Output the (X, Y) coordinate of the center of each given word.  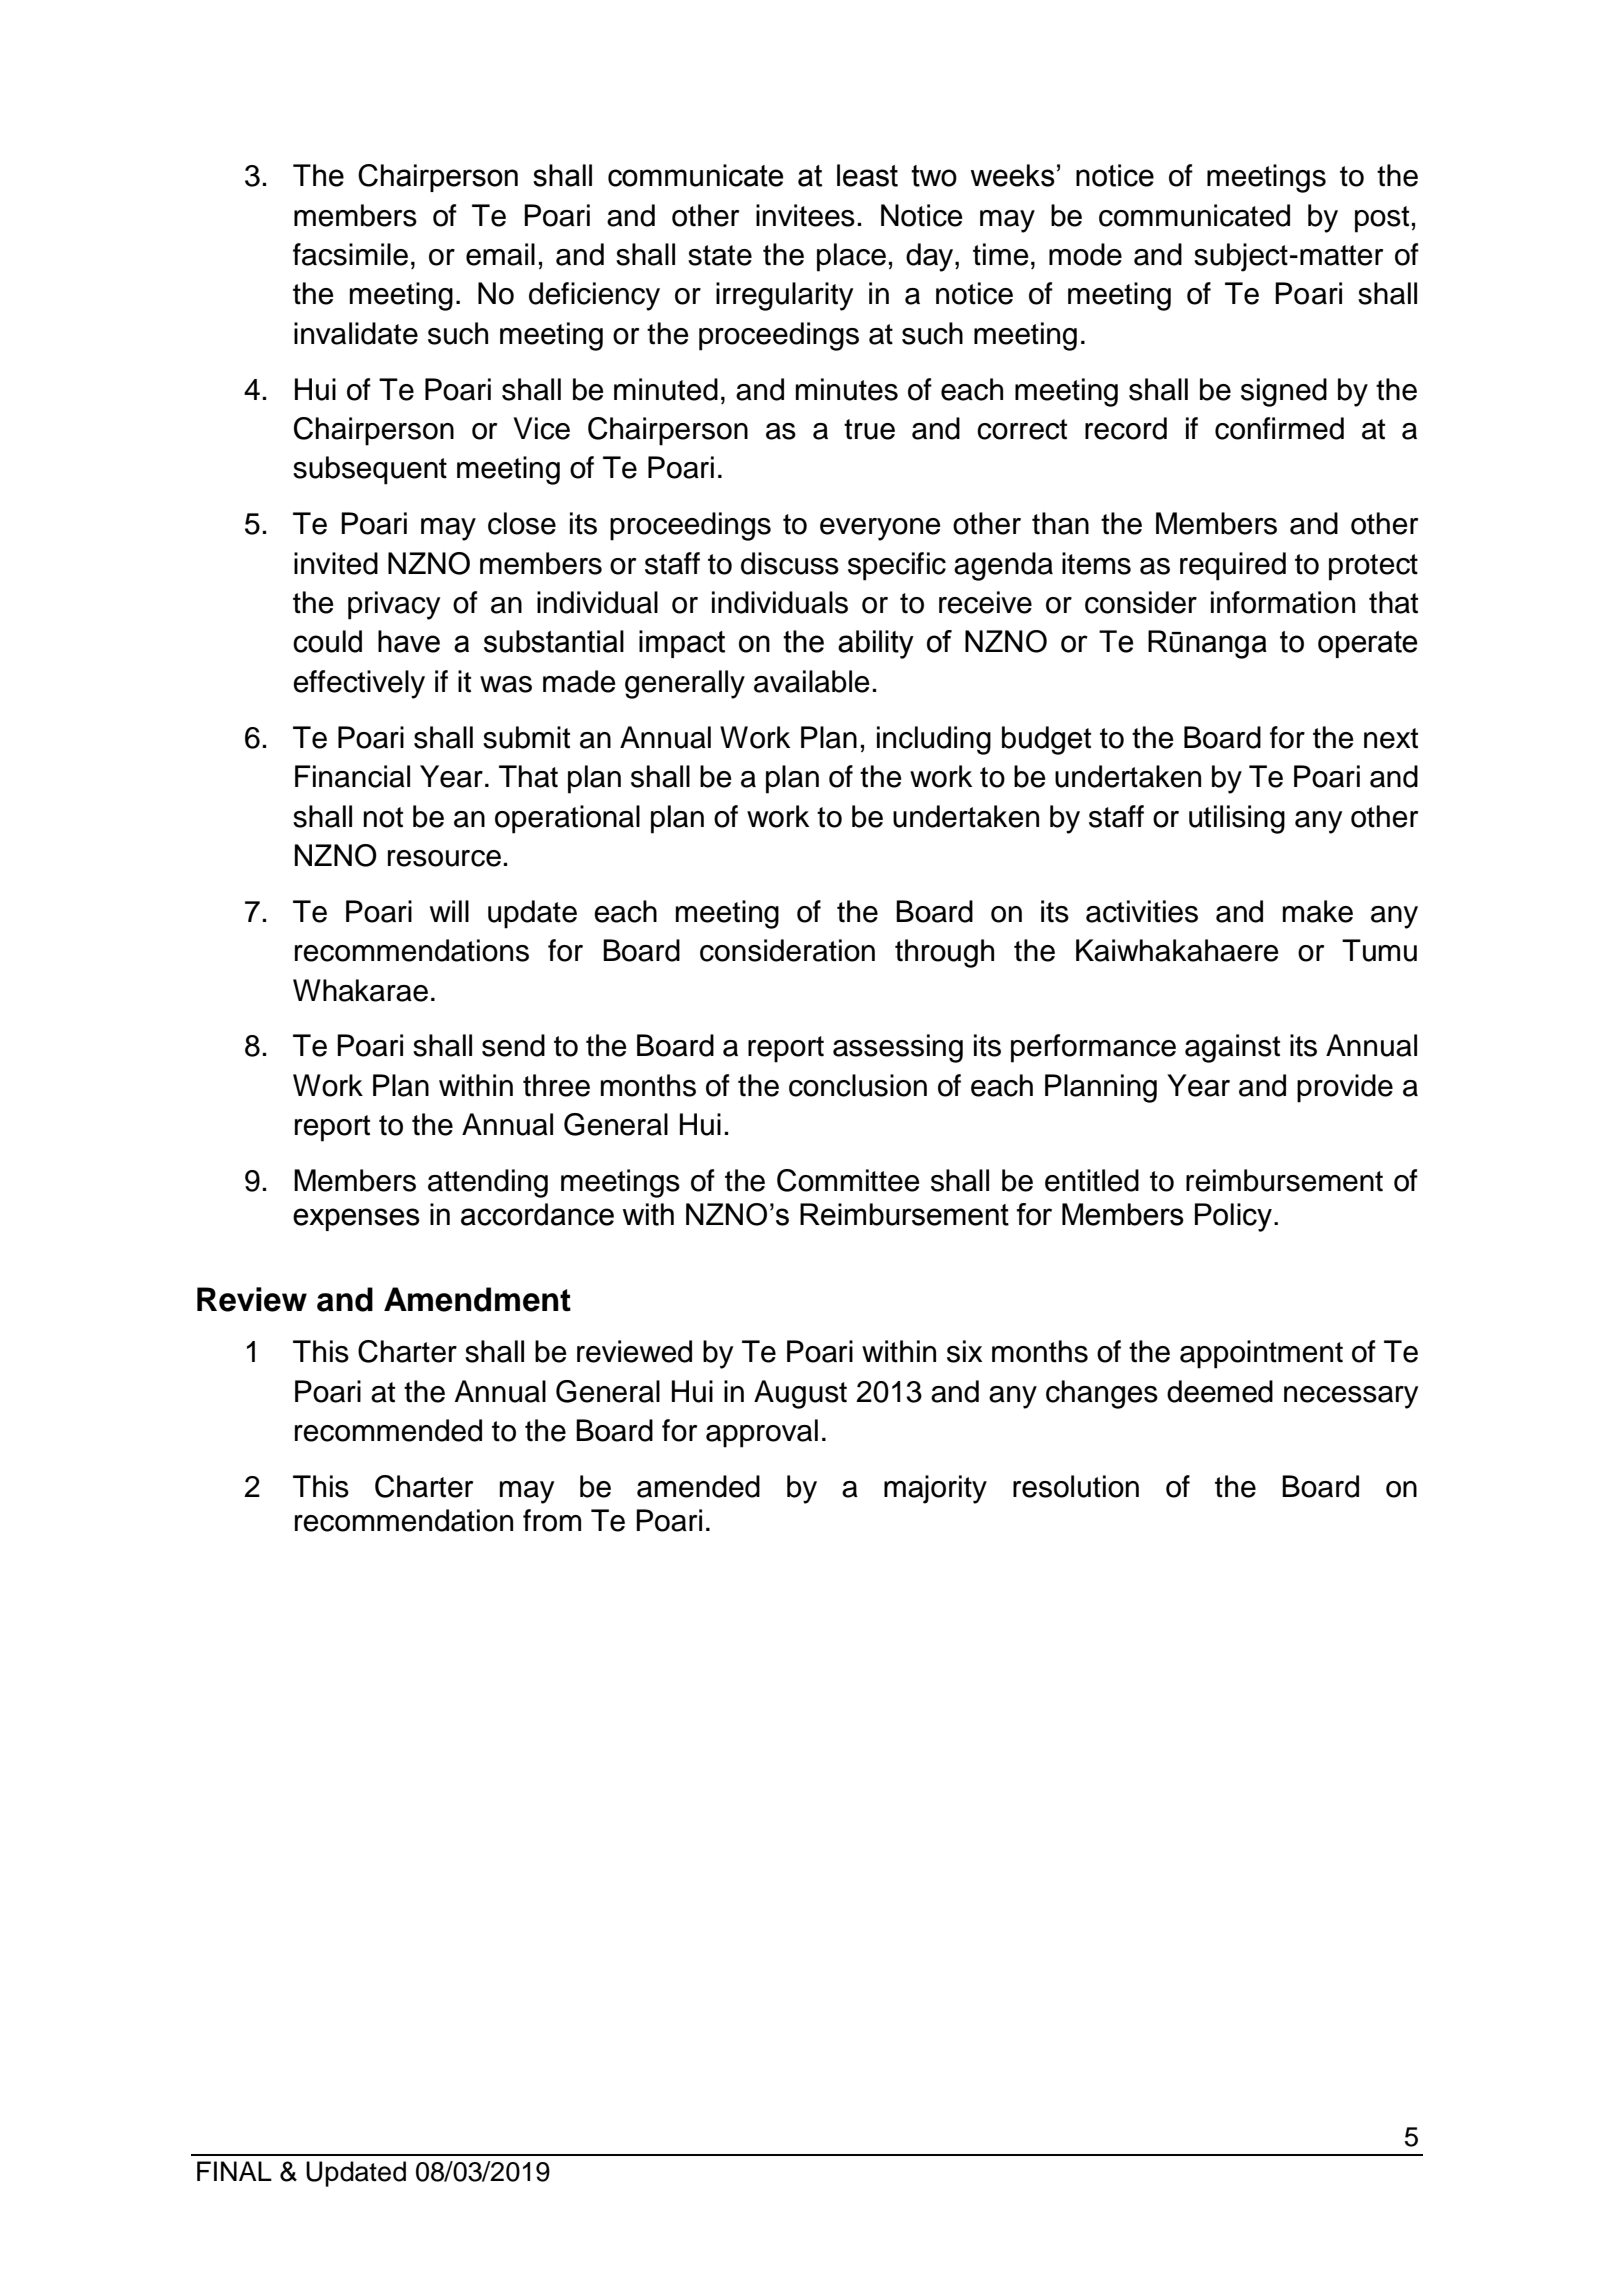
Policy (1233, 1217)
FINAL (234, 2171)
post (1382, 219)
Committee (848, 1180)
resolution (1076, 1486)
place (851, 257)
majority (935, 1489)
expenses (356, 1219)
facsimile (350, 254)
